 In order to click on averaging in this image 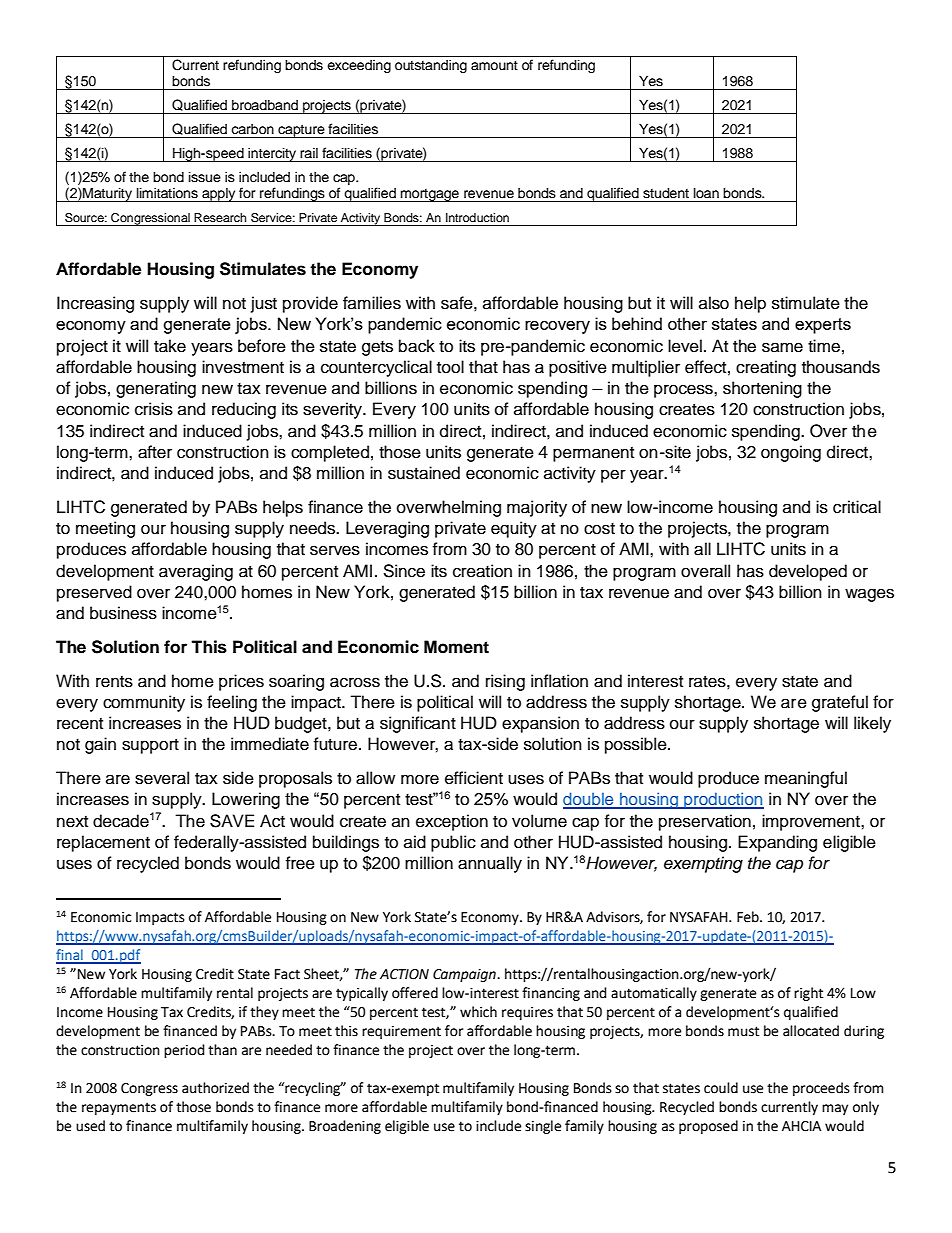, I will do `click(196, 572)`.
